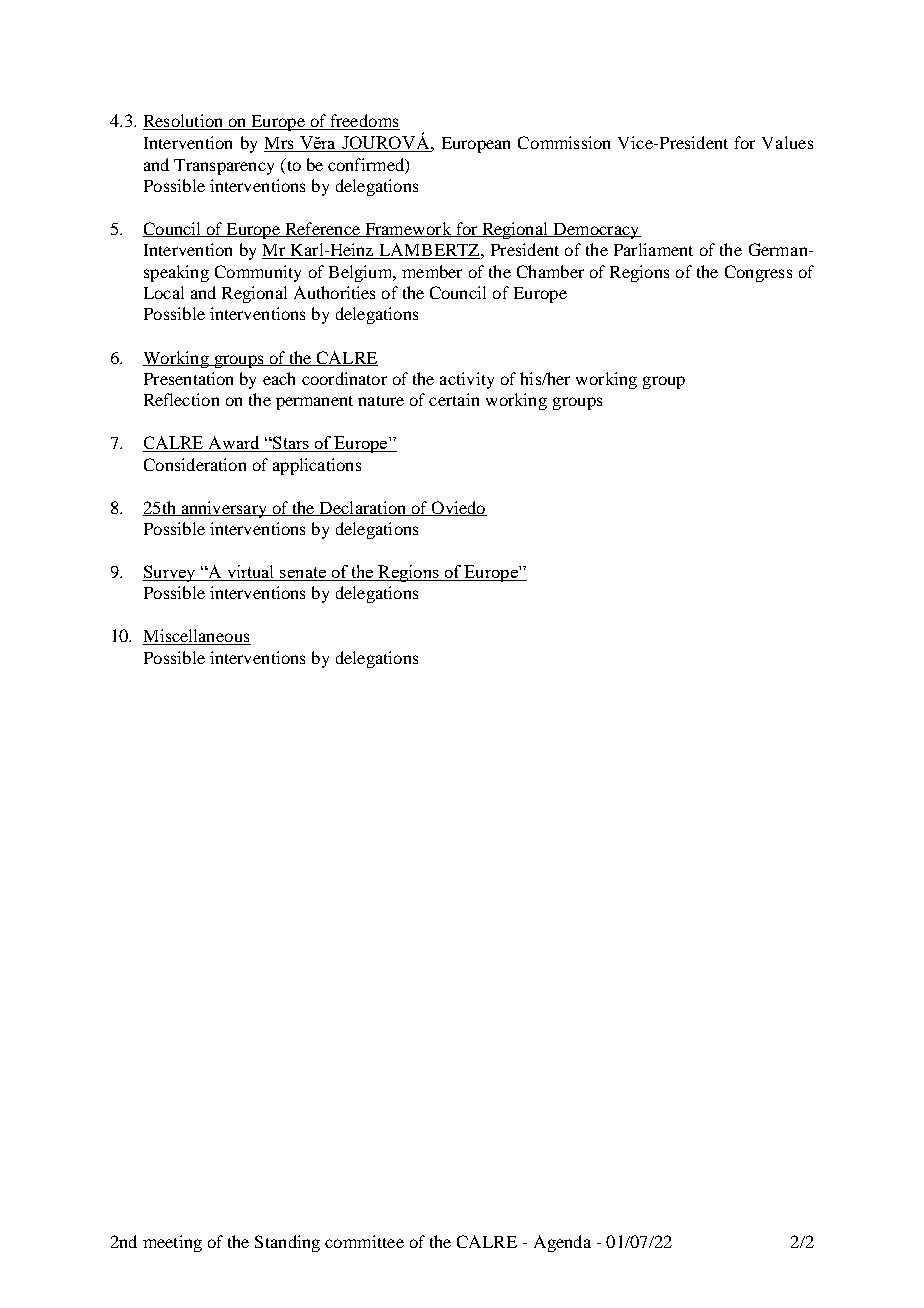 This page has width=924, height=1308. What do you see at coordinates (564, 142) in the page?
I see `Commission` at bounding box center [564, 142].
